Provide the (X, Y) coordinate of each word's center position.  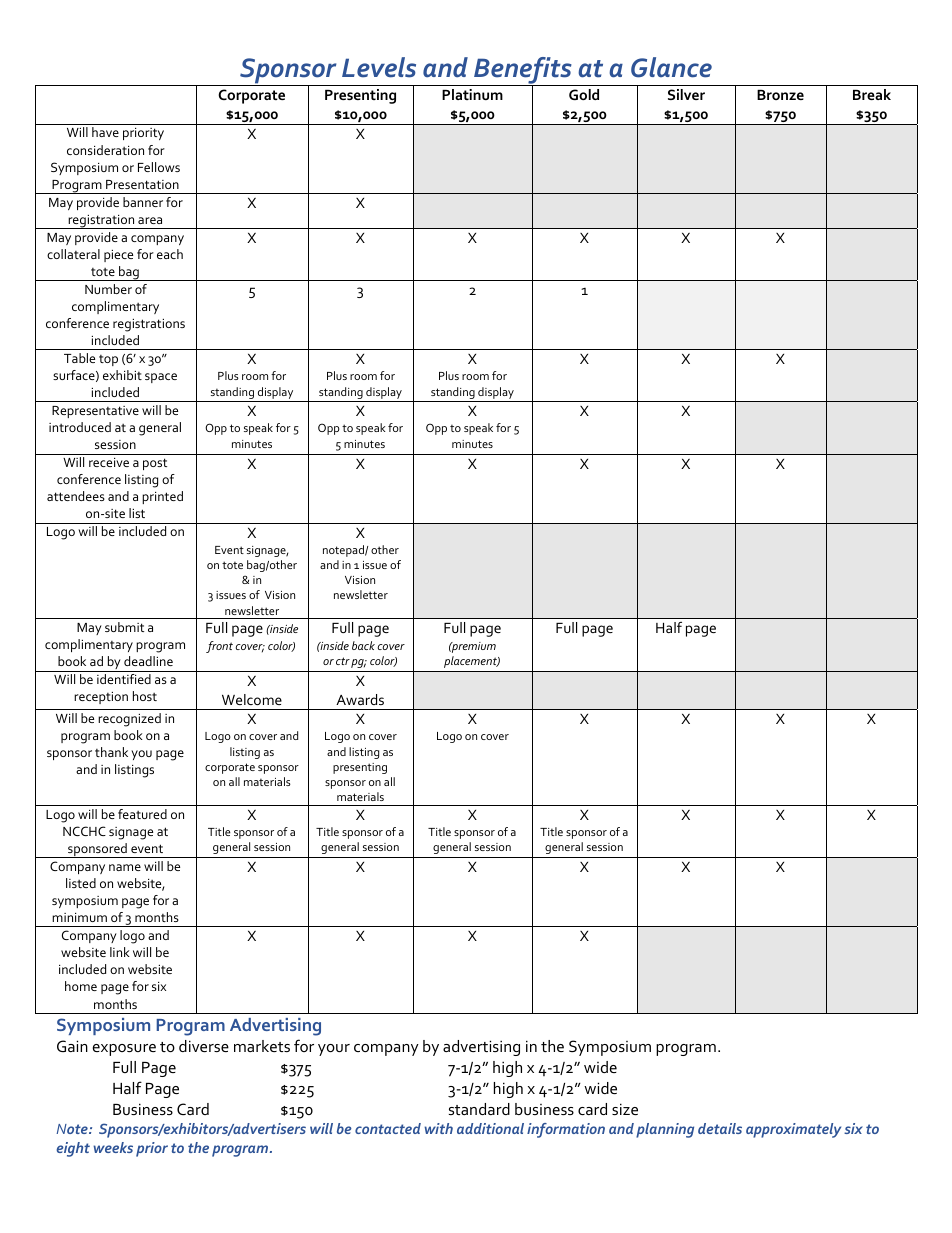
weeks (113, 1147)
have (105, 132)
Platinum (472, 94)
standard (479, 1109)
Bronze (780, 95)
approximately (793, 1130)
